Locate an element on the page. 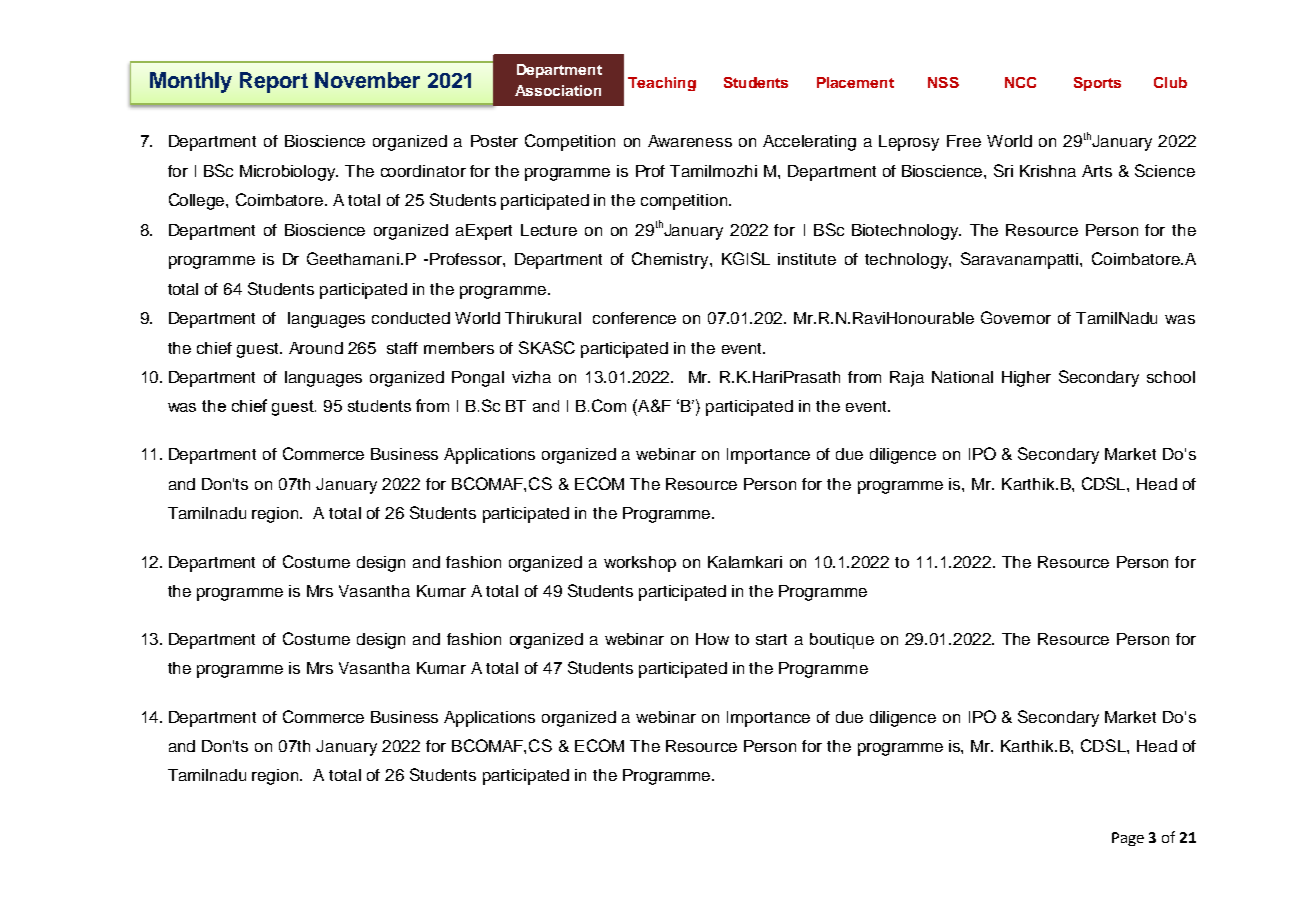 The width and height of the image is (1308, 924). How is located at coordinates (712, 639).
